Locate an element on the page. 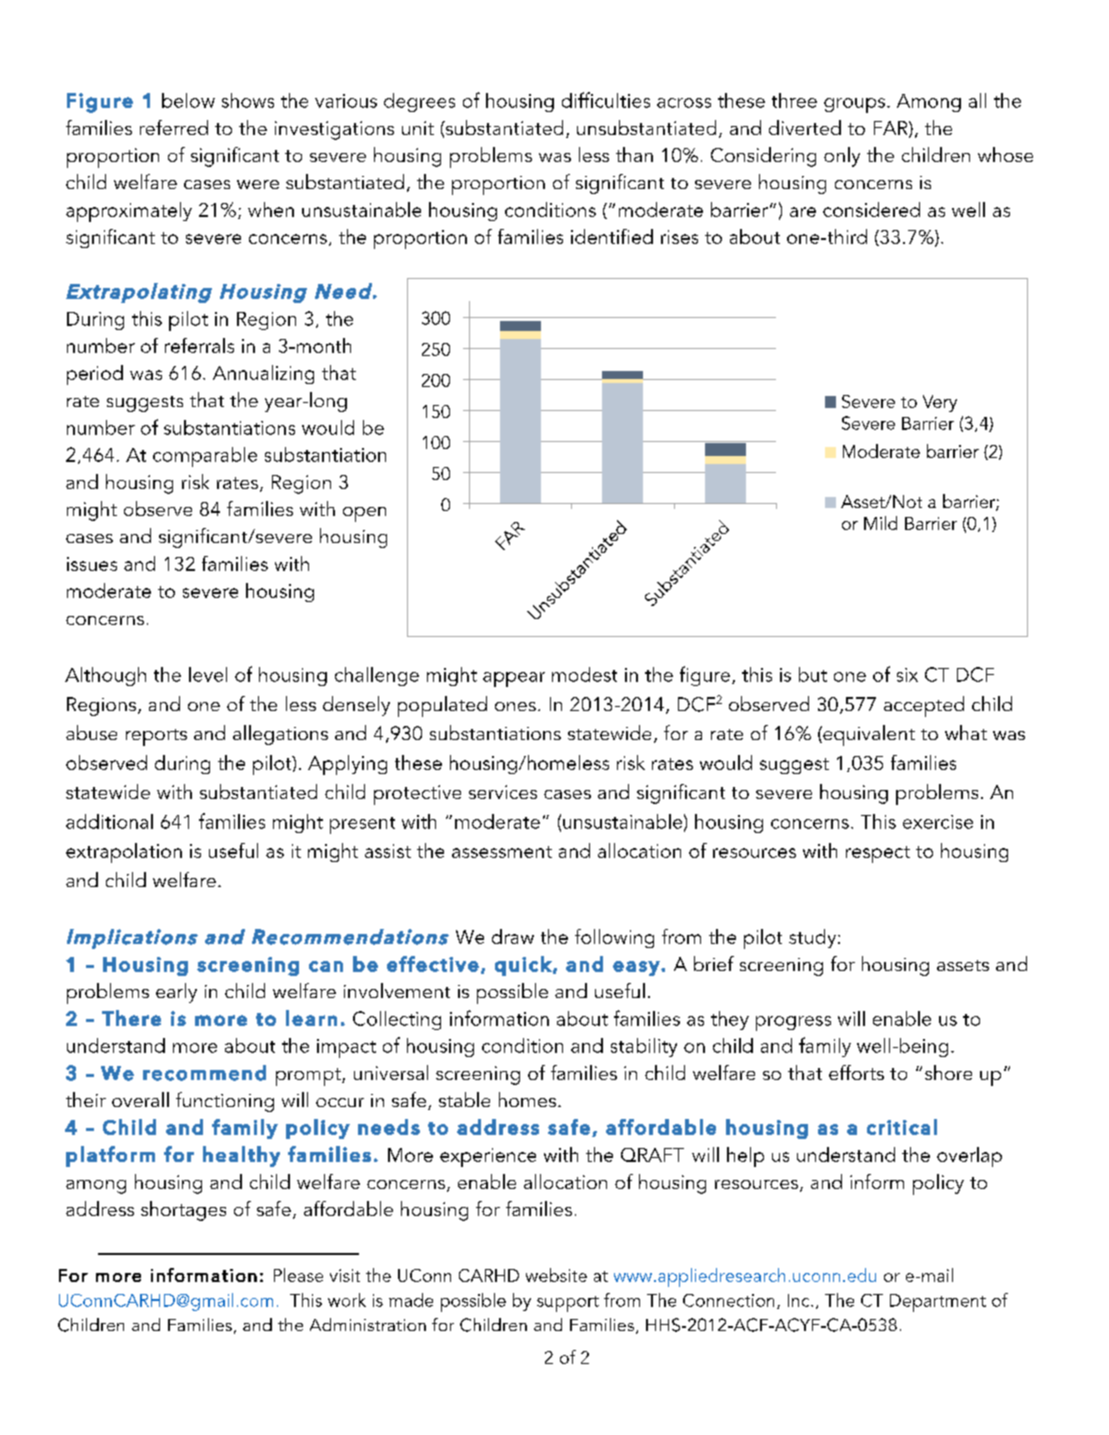 This page has width=1109, height=1435. website is located at coordinates (556, 1275).
